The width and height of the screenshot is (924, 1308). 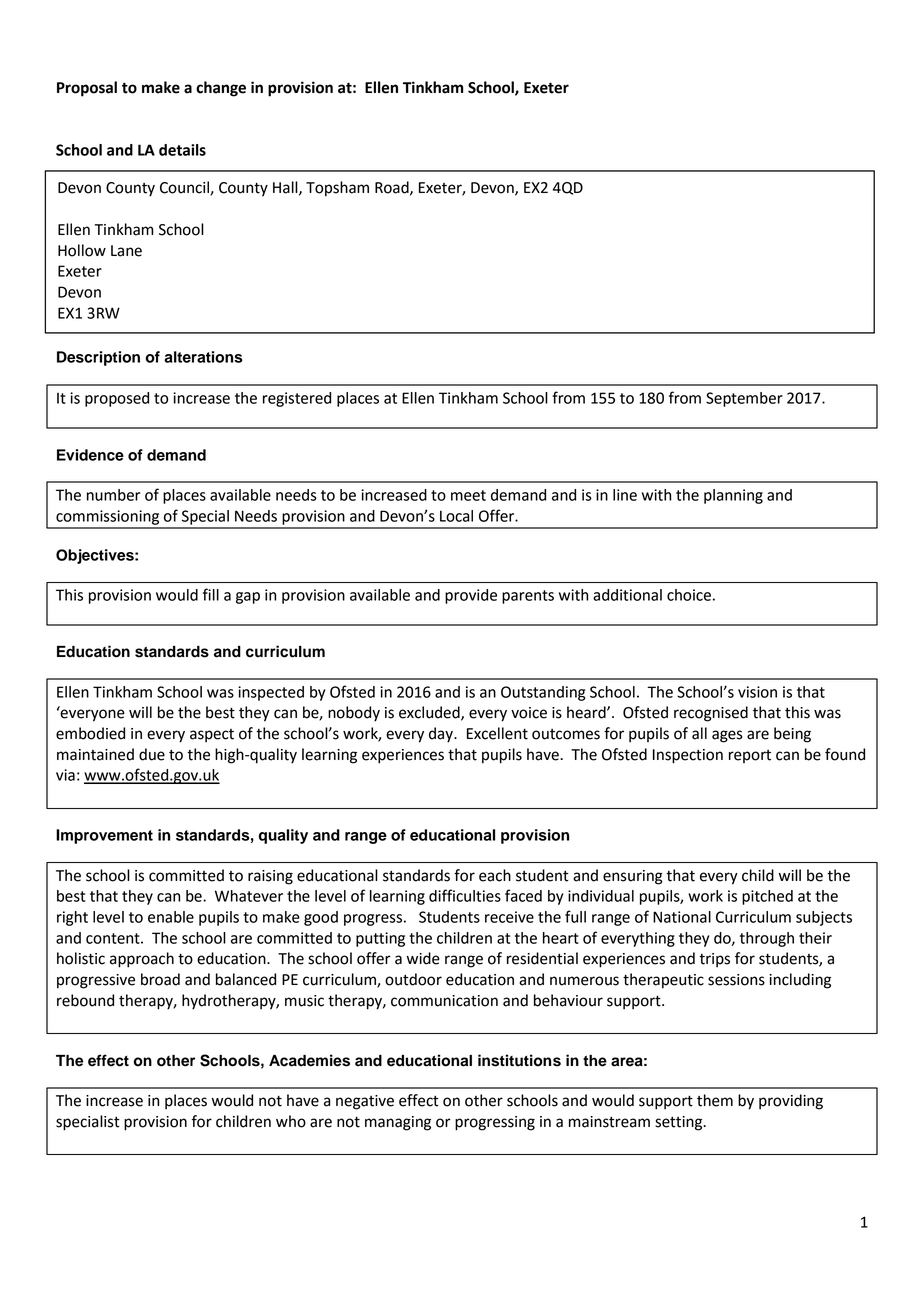 What do you see at coordinates (471, 596) in the screenshot?
I see `provide` at bounding box center [471, 596].
